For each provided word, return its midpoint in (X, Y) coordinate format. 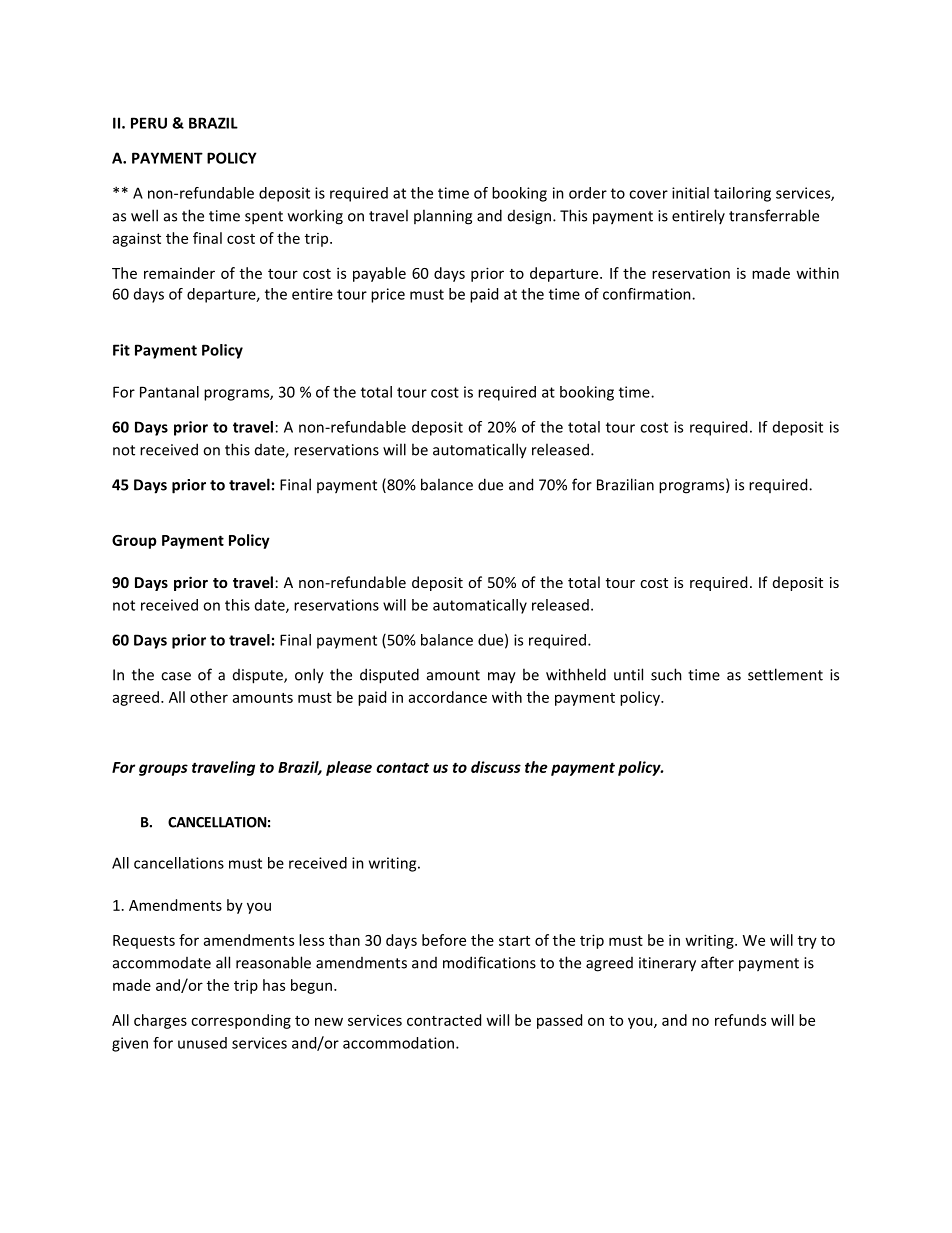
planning (443, 217)
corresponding (241, 1021)
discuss (496, 767)
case (176, 676)
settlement (785, 674)
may (502, 678)
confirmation (648, 294)
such (666, 674)
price (388, 295)
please (349, 768)
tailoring (742, 194)
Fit (121, 350)
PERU (149, 123)
